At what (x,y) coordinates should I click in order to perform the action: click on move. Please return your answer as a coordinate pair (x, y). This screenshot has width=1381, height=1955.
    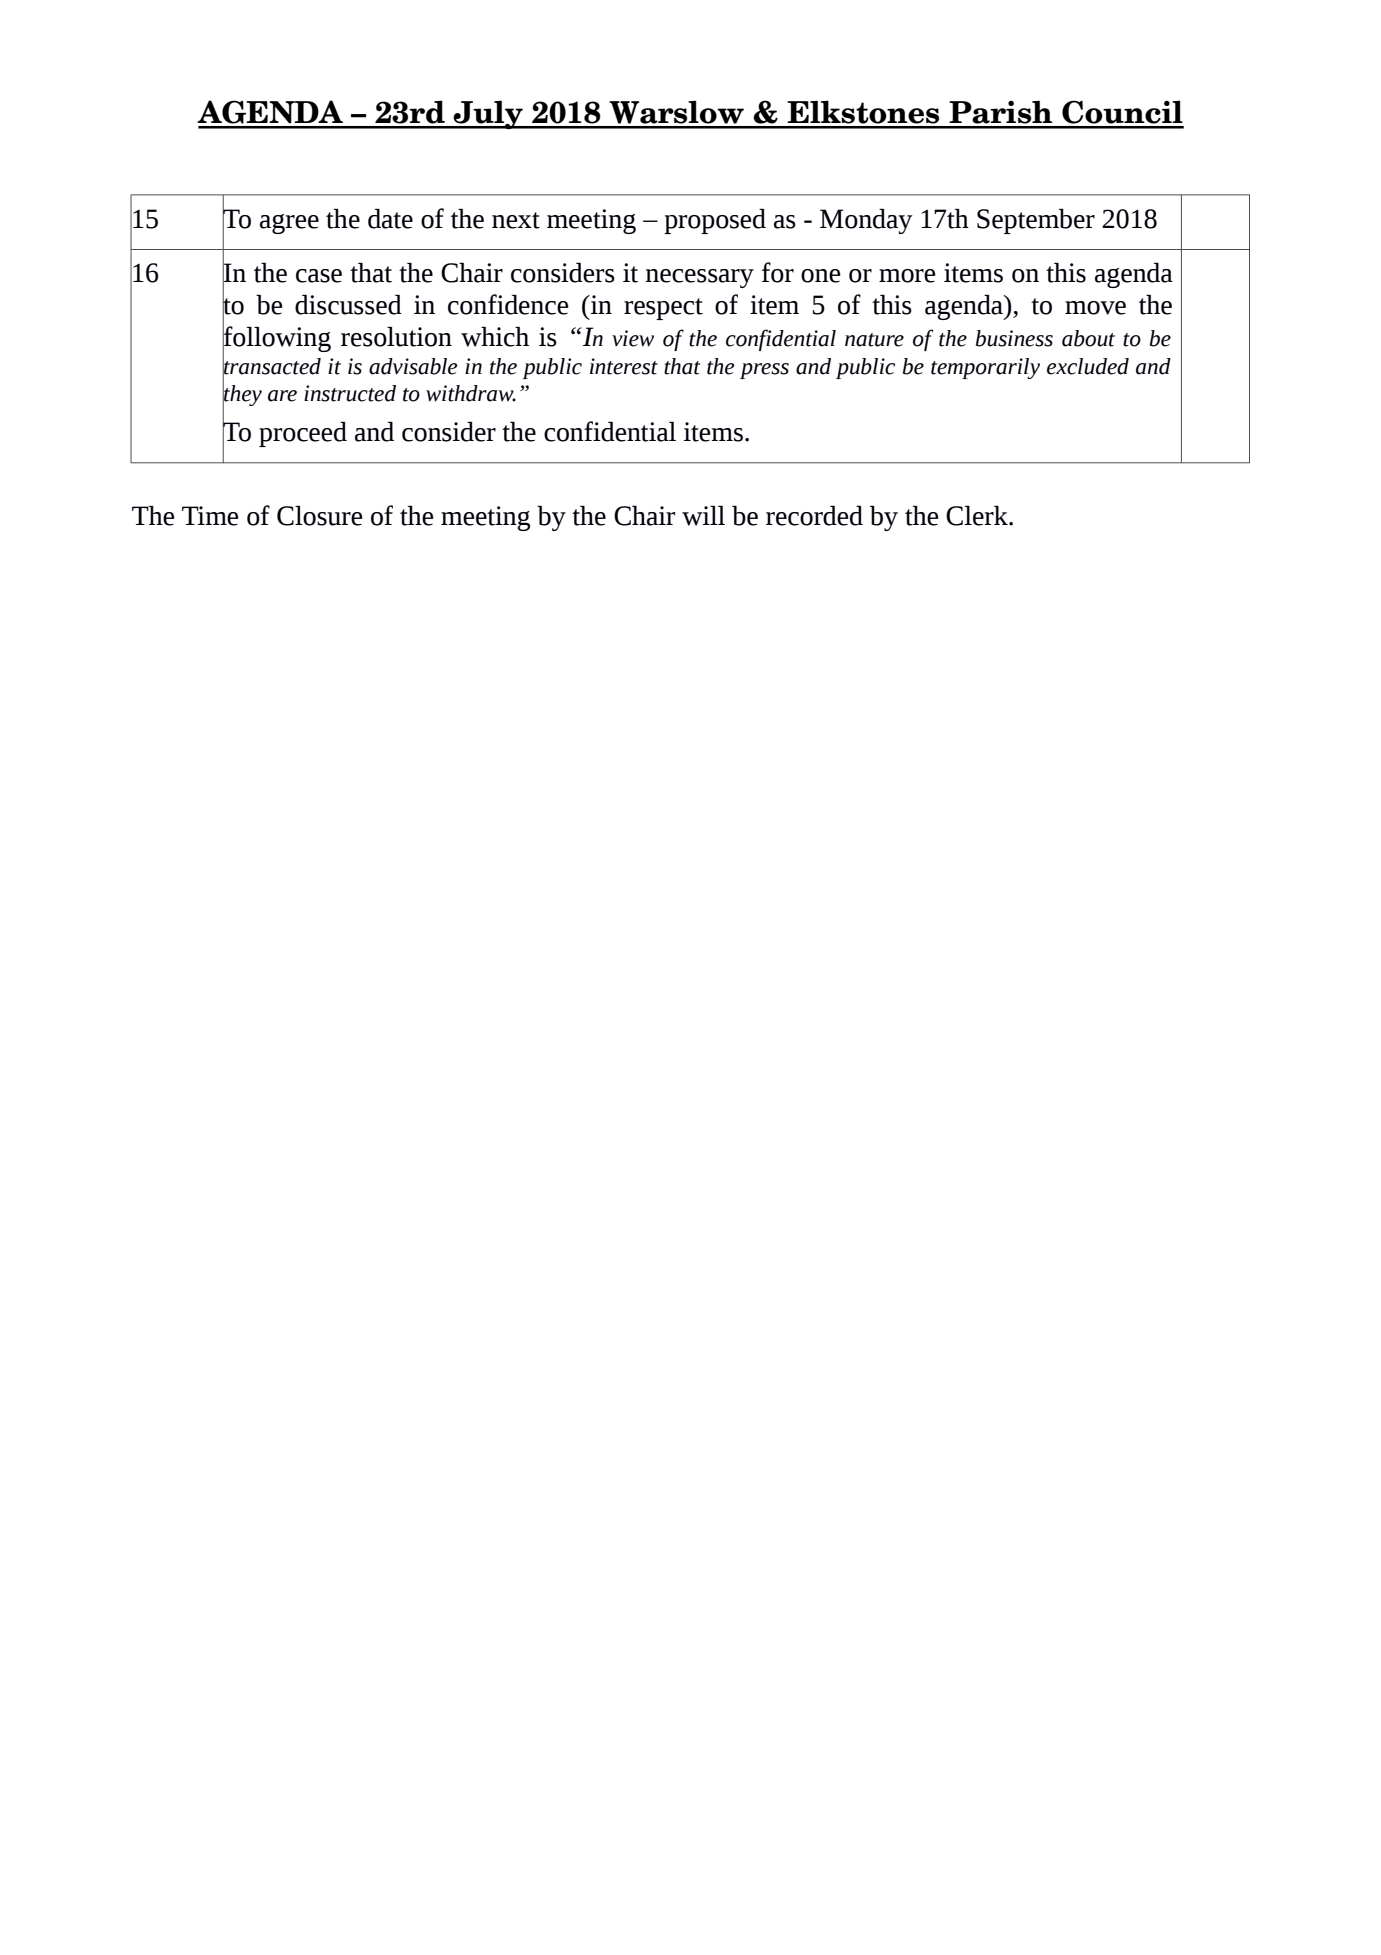
    Looking at the image, I should click on (1095, 308).
